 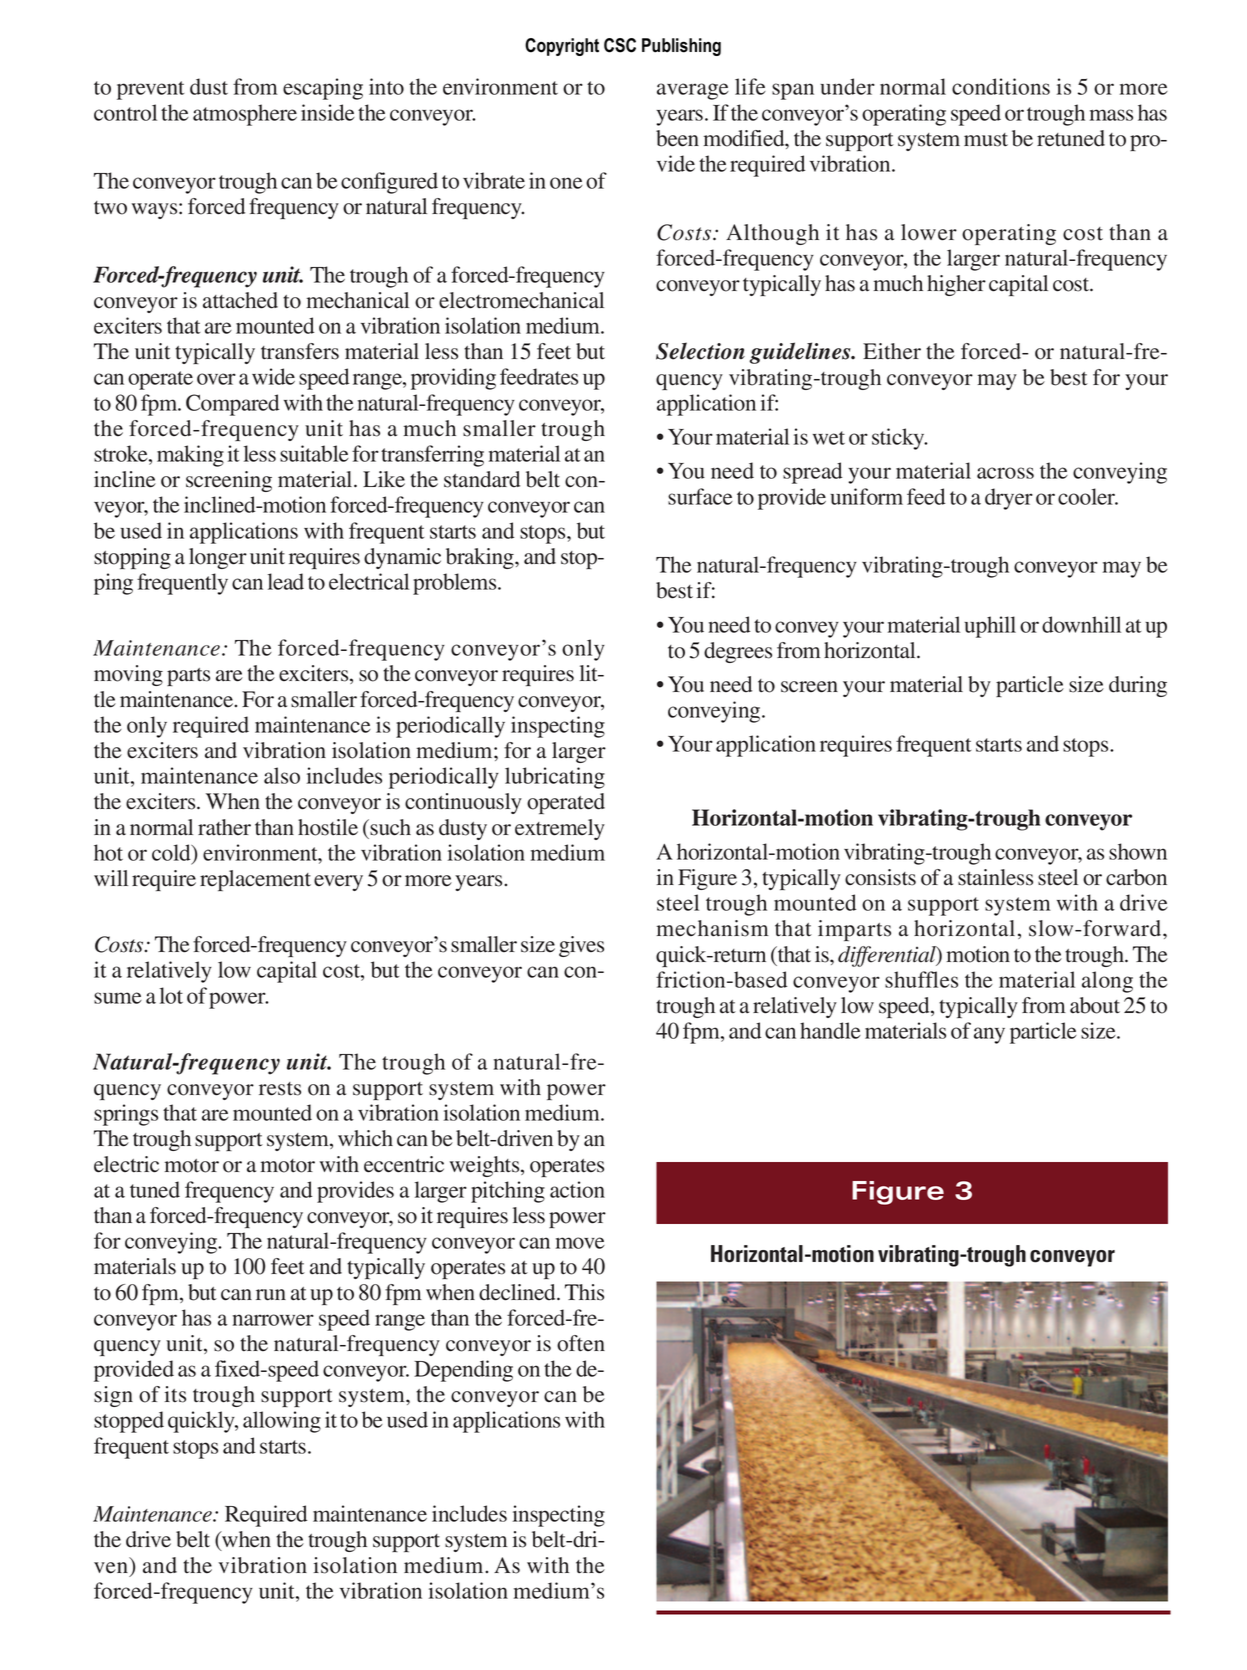 I want to click on extremely, so click(x=560, y=829).
